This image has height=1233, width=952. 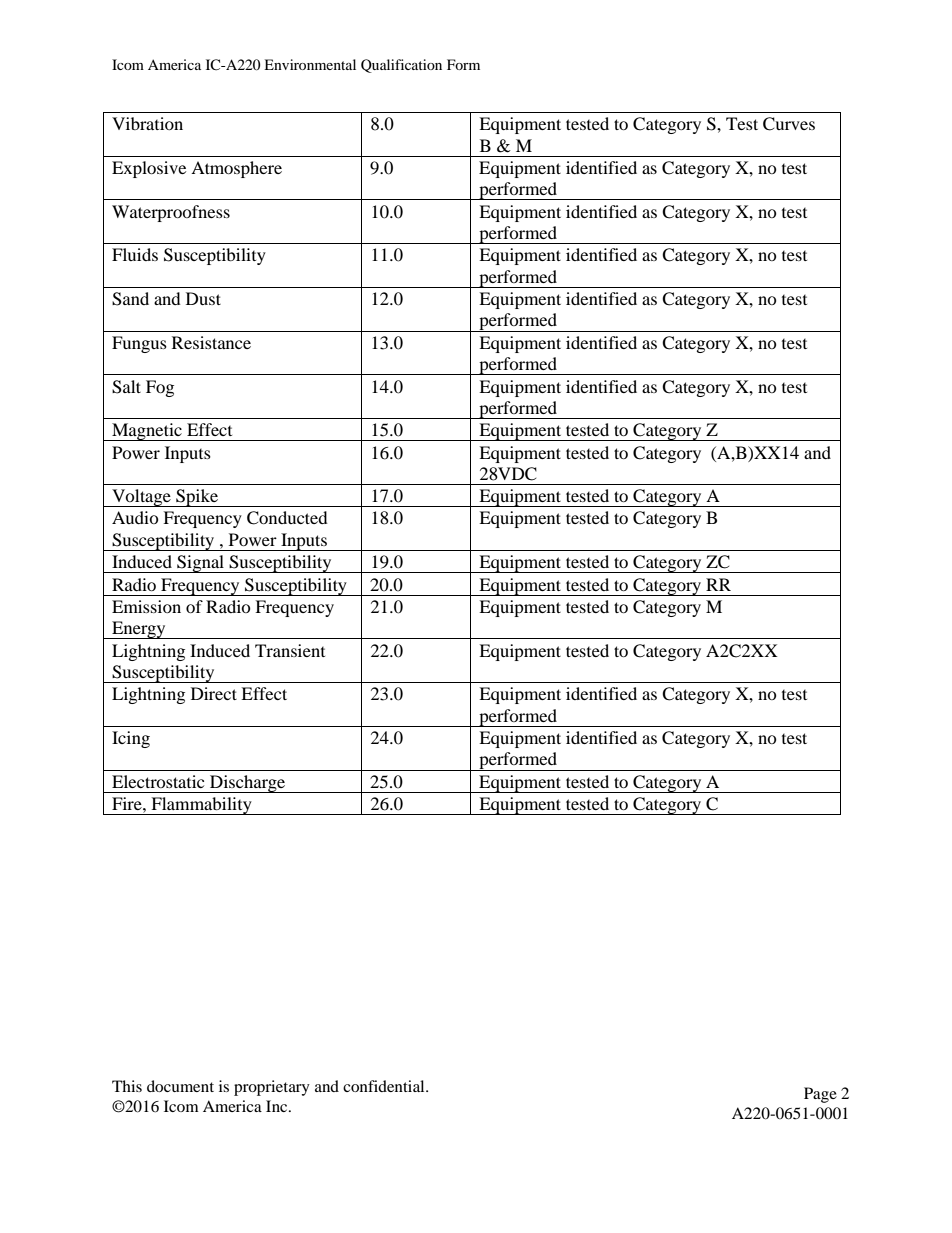 I want to click on Magnetic, so click(x=147, y=432).
